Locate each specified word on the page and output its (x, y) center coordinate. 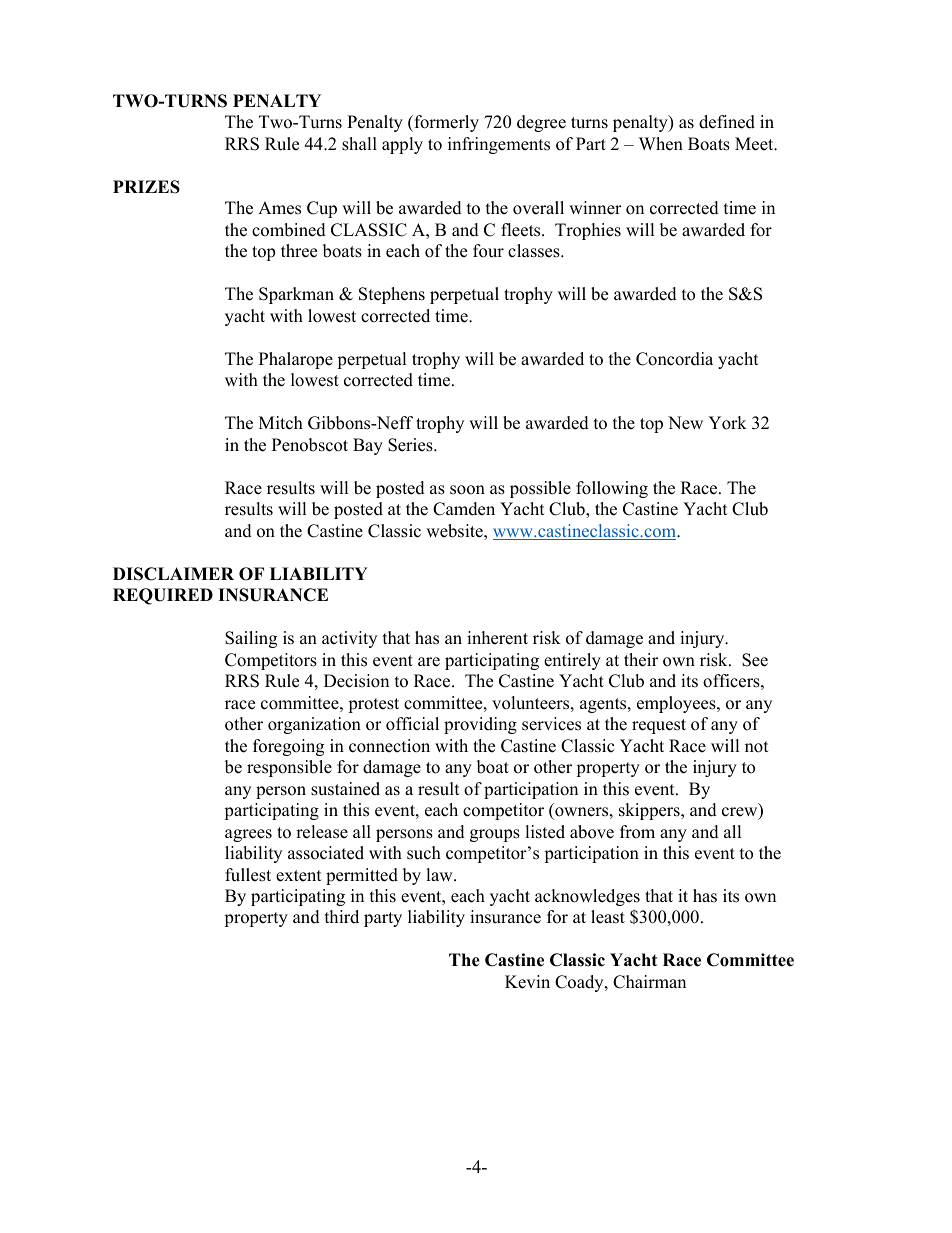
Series (411, 445)
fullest (248, 875)
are (429, 662)
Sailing (251, 639)
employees (677, 704)
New (685, 423)
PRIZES (146, 187)
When (661, 144)
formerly (445, 123)
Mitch (281, 423)
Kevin (527, 982)
